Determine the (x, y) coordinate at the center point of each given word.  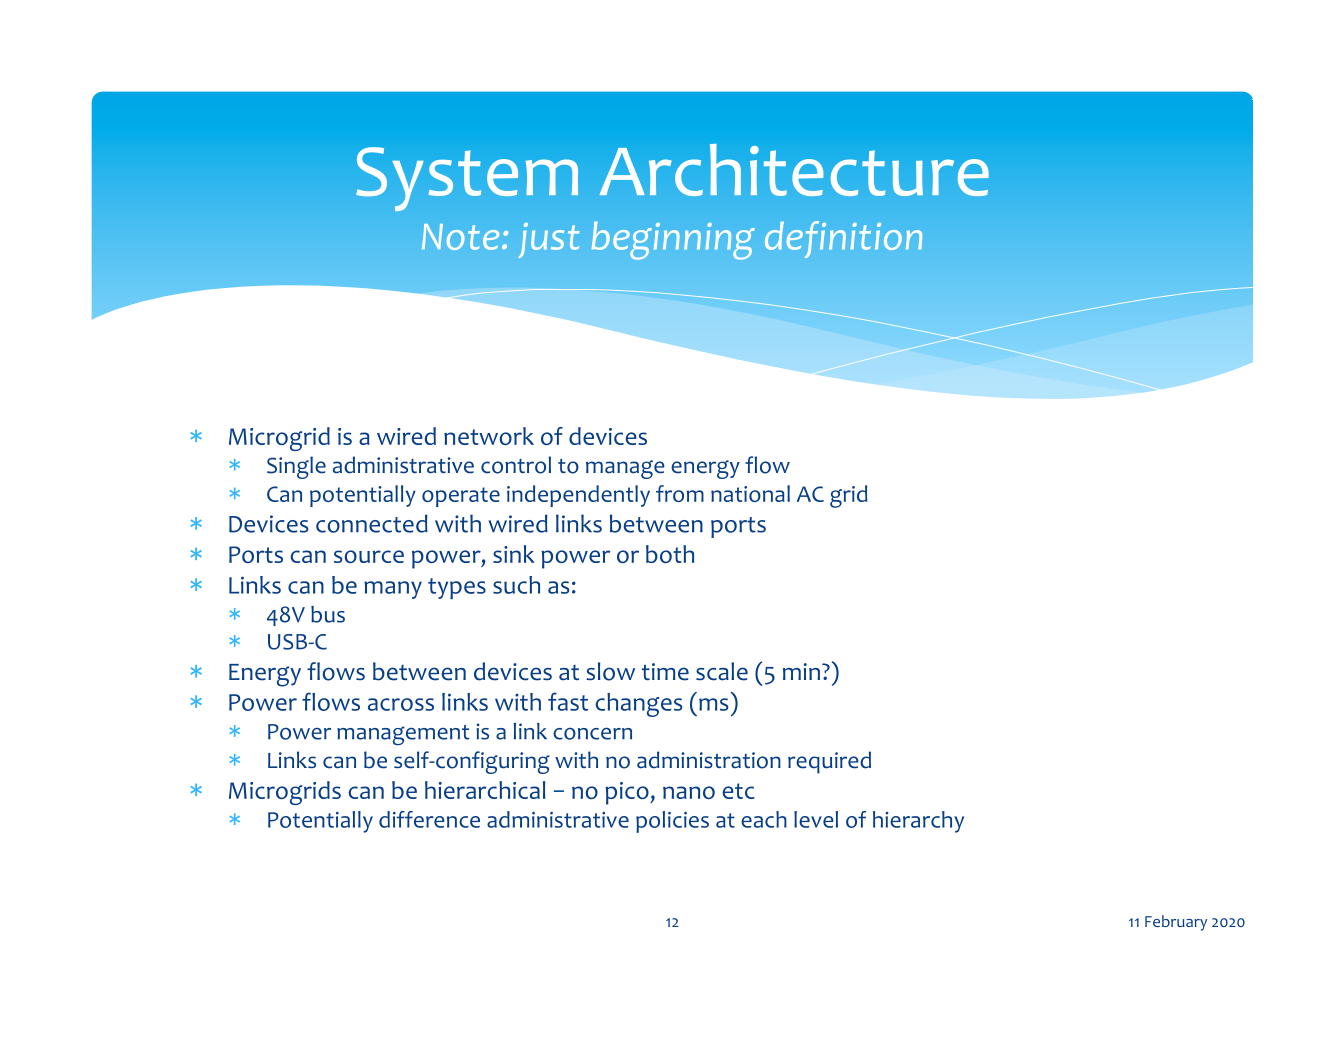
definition (843, 239)
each (764, 819)
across (401, 704)
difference (429, 819)
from (680, 493)
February (1176, 923)
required (829, 762)
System (467, 179)
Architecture (794, 170)
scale (722, 671)
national (750, 493)
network (489, 436)
